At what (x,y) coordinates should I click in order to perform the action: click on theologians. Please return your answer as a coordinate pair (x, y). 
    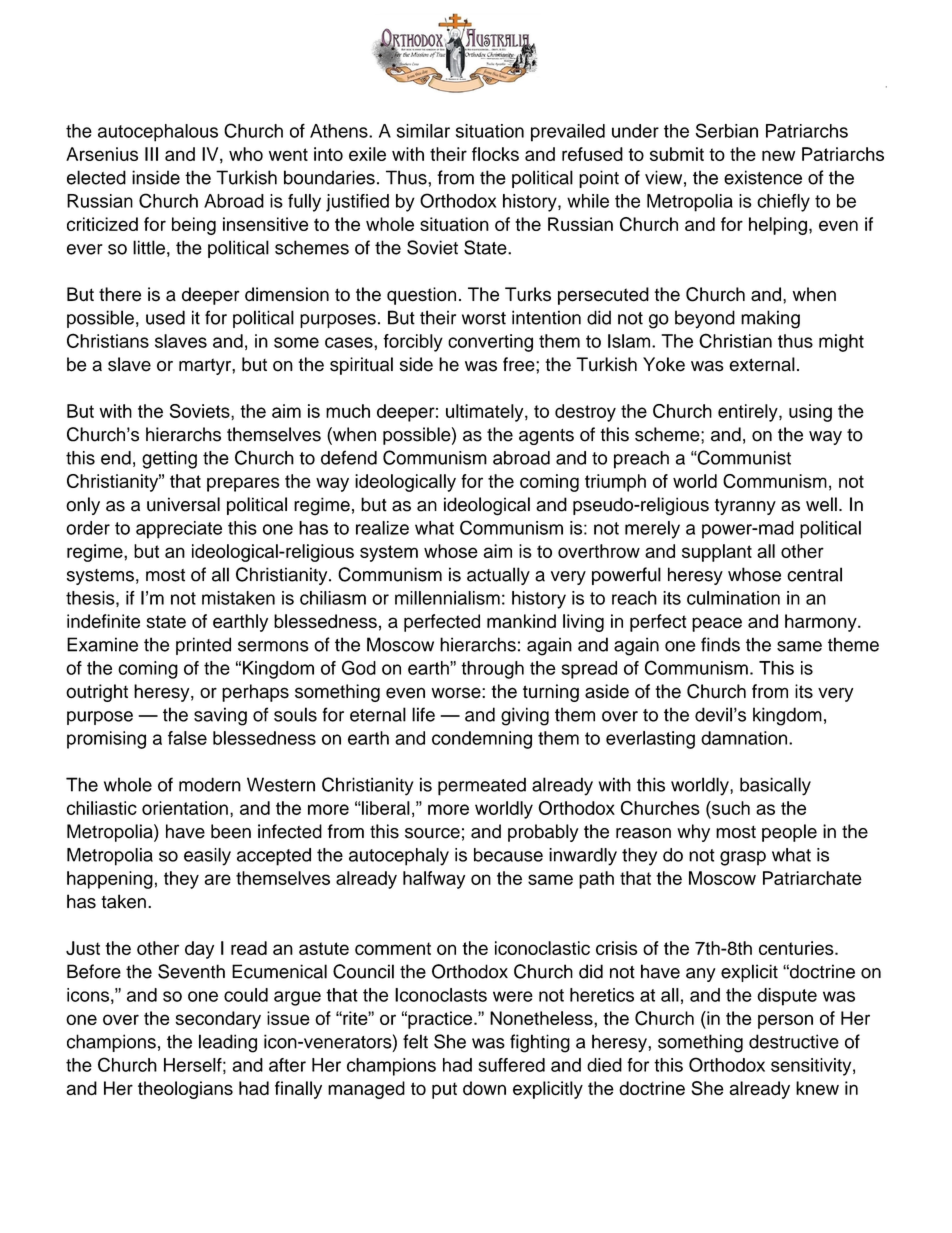
    Looking at the image, I should click on (185, 1090).
